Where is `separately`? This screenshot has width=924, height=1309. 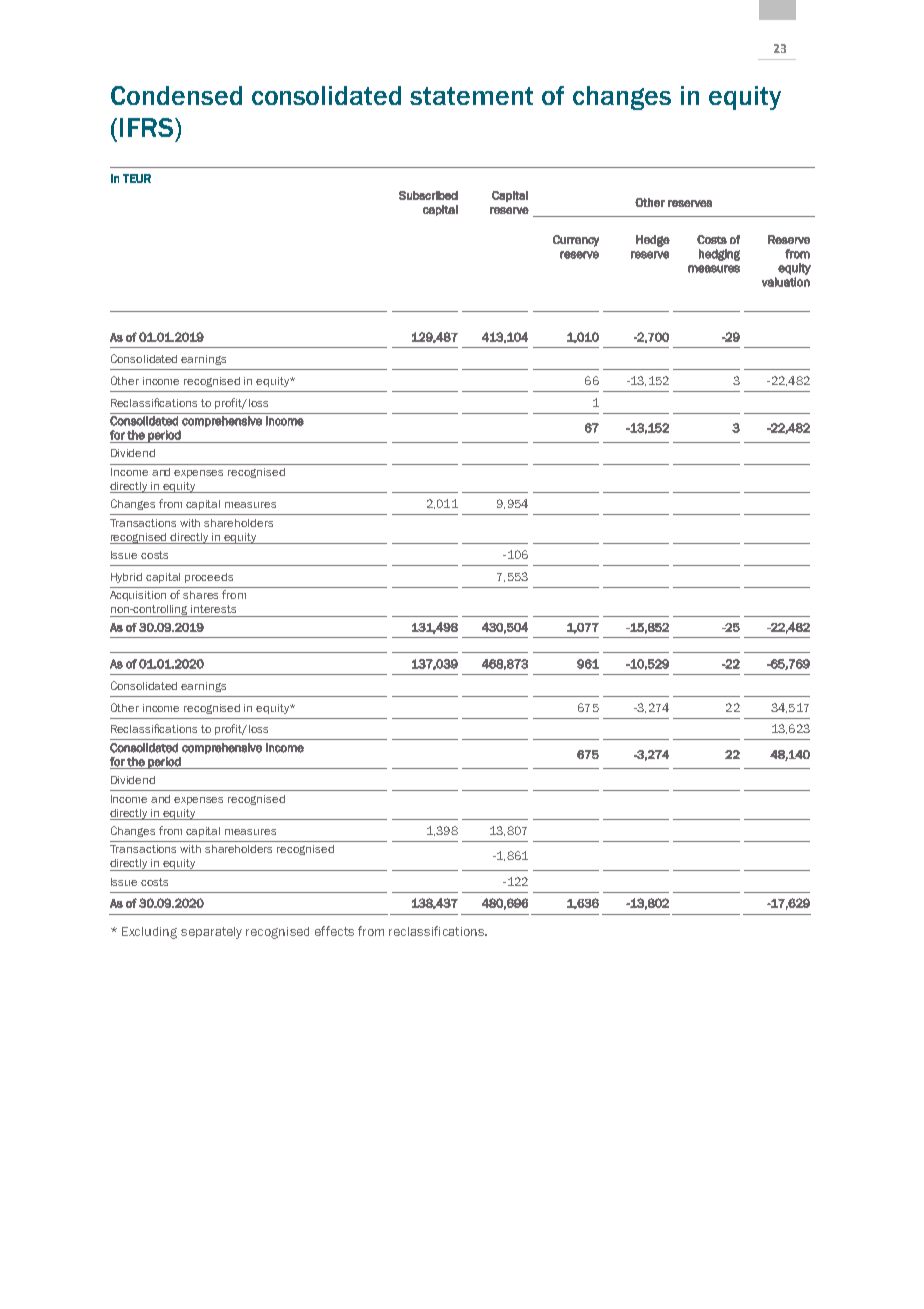
separately is located at coordinates (211, 933).
